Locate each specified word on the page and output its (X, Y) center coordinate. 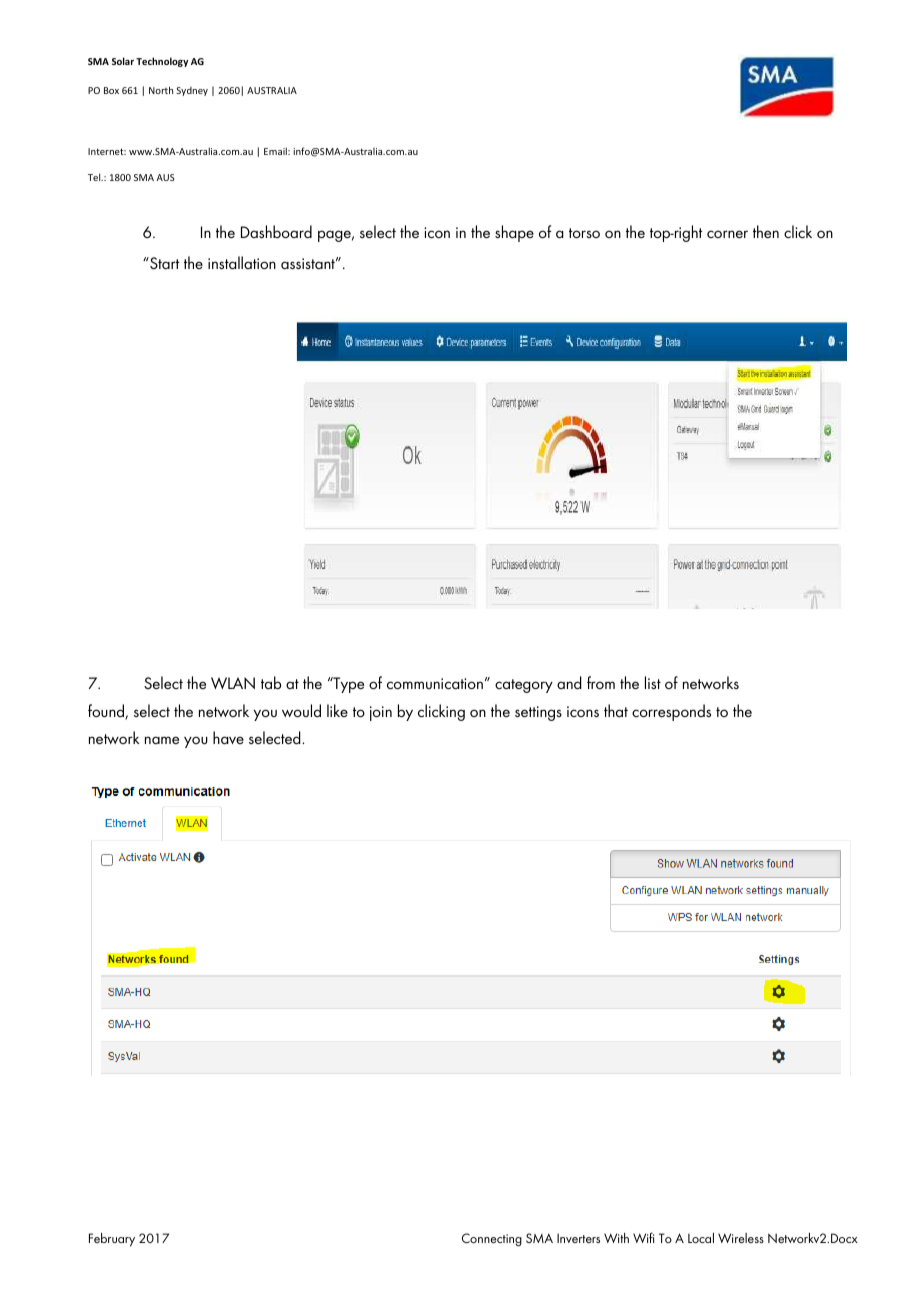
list (653, 682)
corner (727, 234)
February (112, 1240)
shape (514, 233)
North (161, 90)
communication (435, 683)
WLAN (233, 683)
